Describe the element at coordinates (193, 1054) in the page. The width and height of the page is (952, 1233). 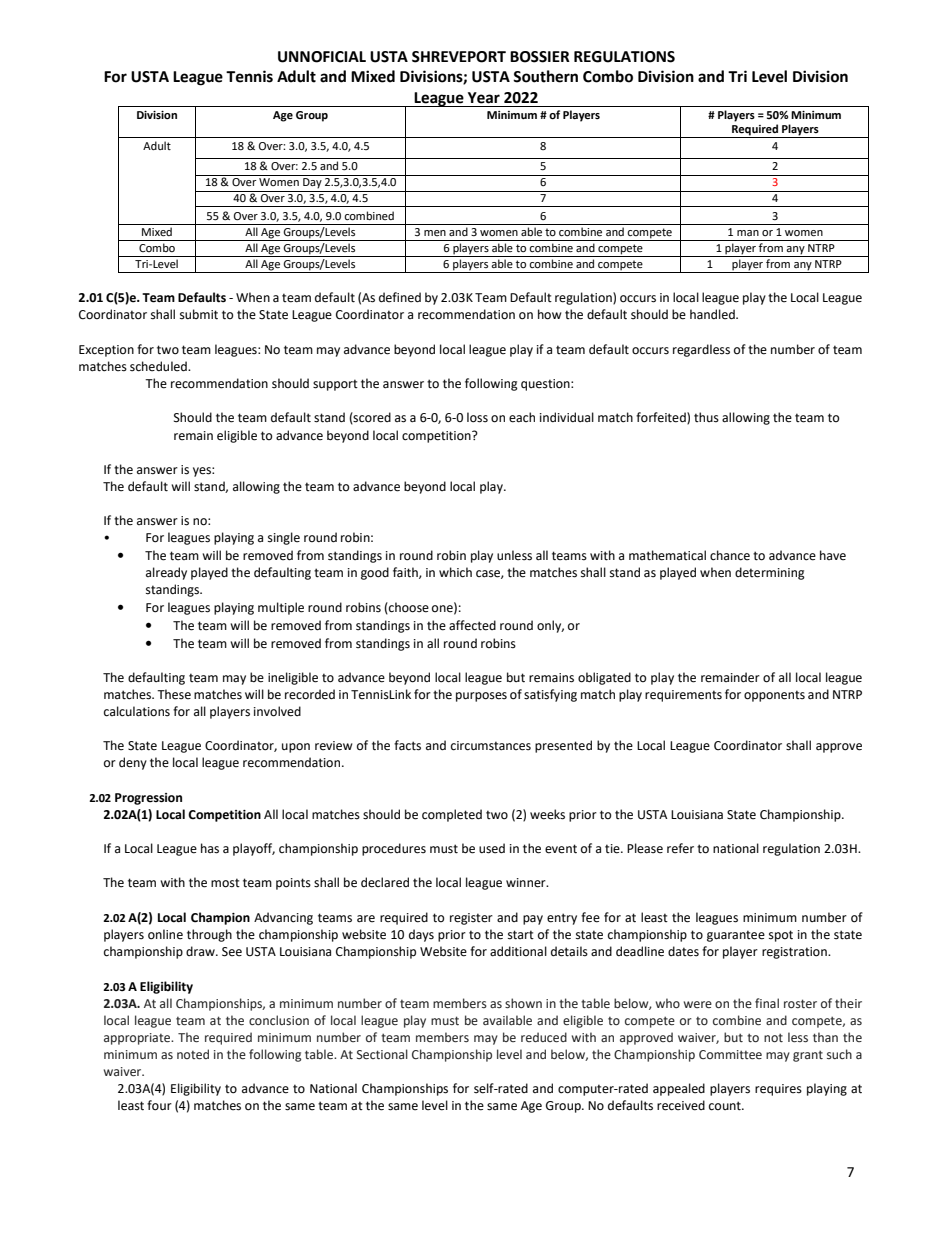
I see `noted` at that location.
